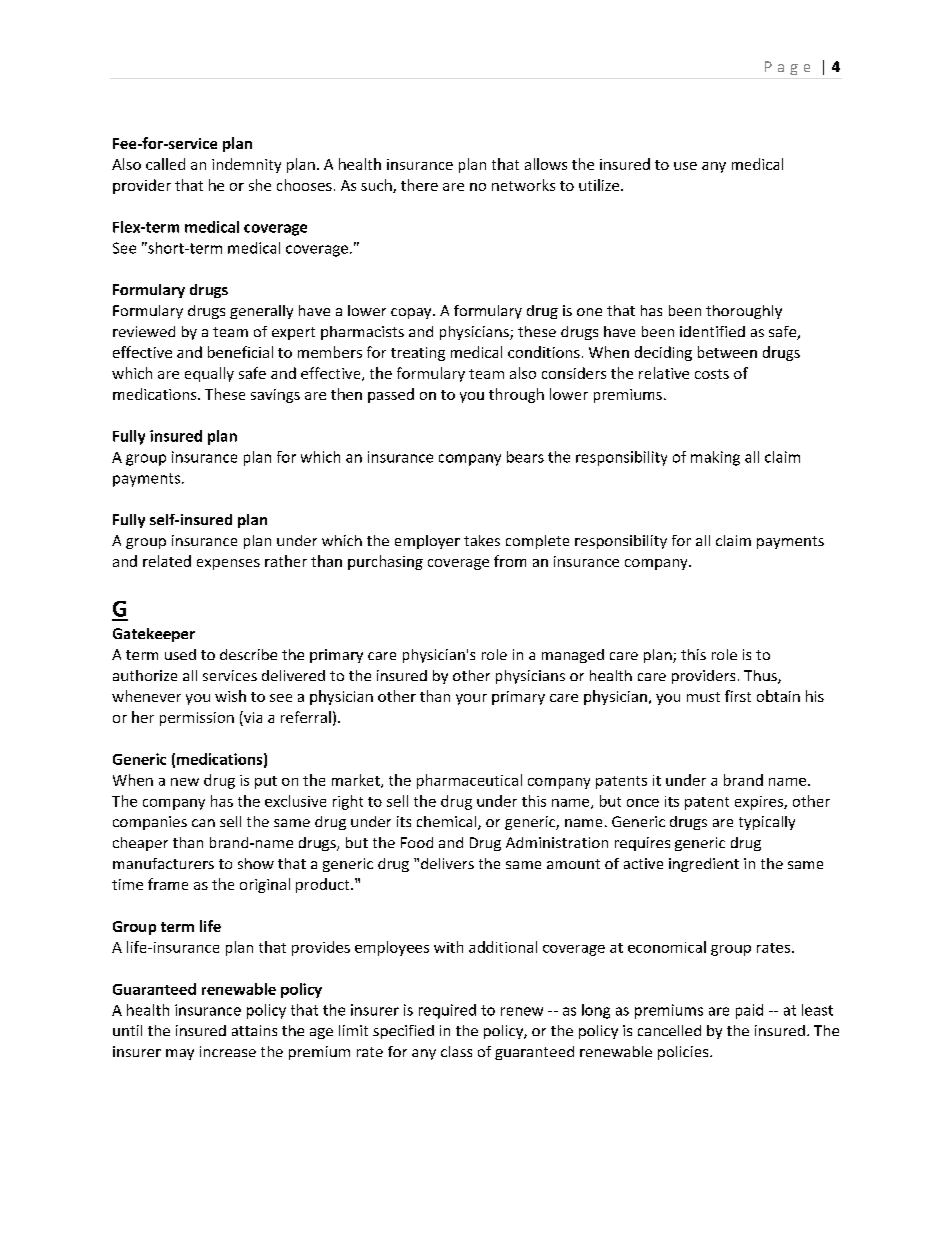  I want to click on allows, so click(546, 164).
